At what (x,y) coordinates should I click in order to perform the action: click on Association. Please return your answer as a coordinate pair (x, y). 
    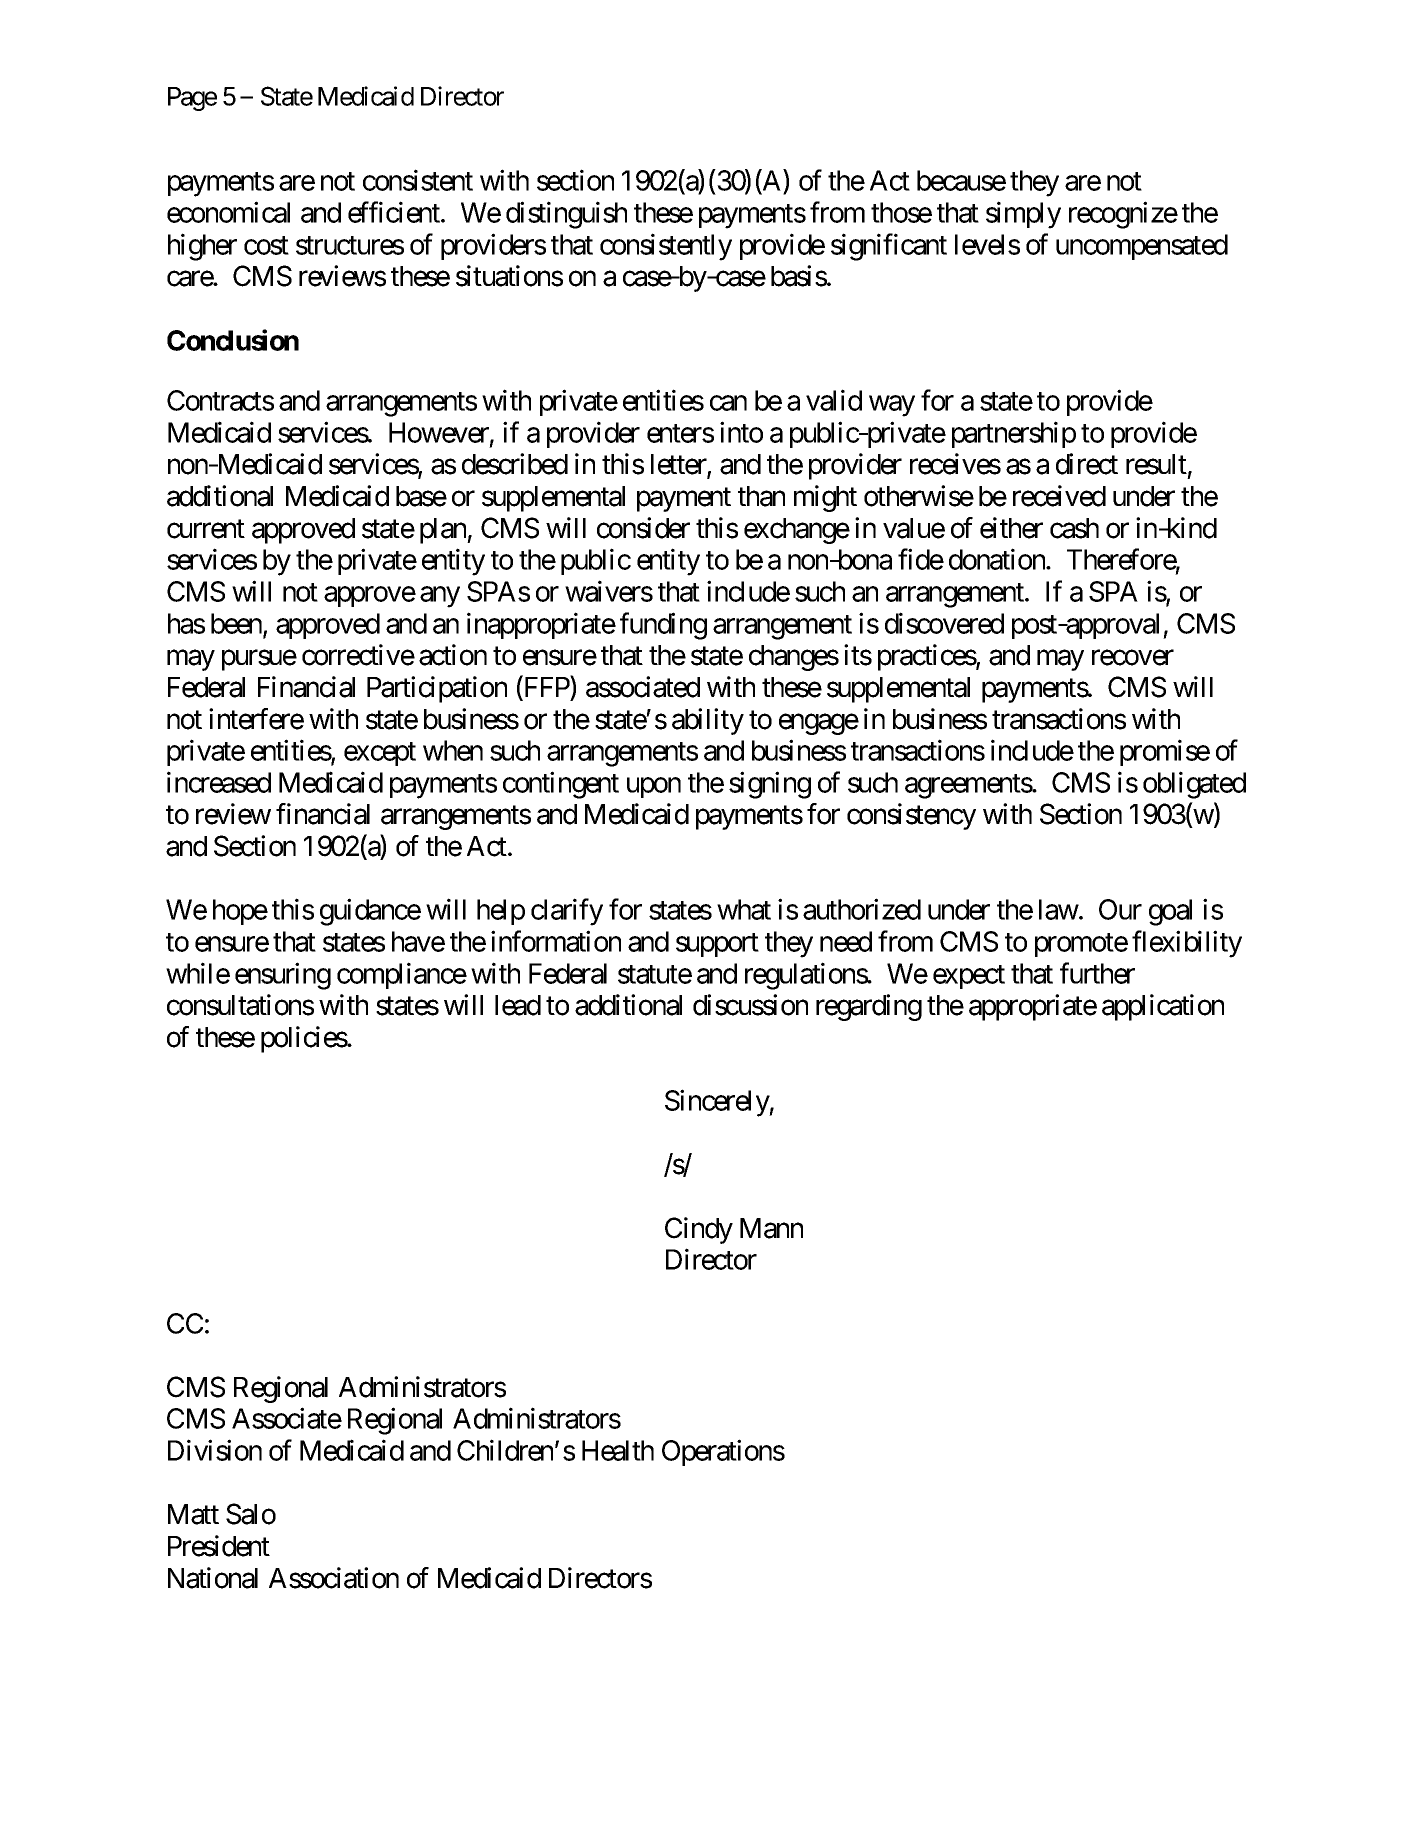
    Looking at the image, I should click on (334, 1578).
